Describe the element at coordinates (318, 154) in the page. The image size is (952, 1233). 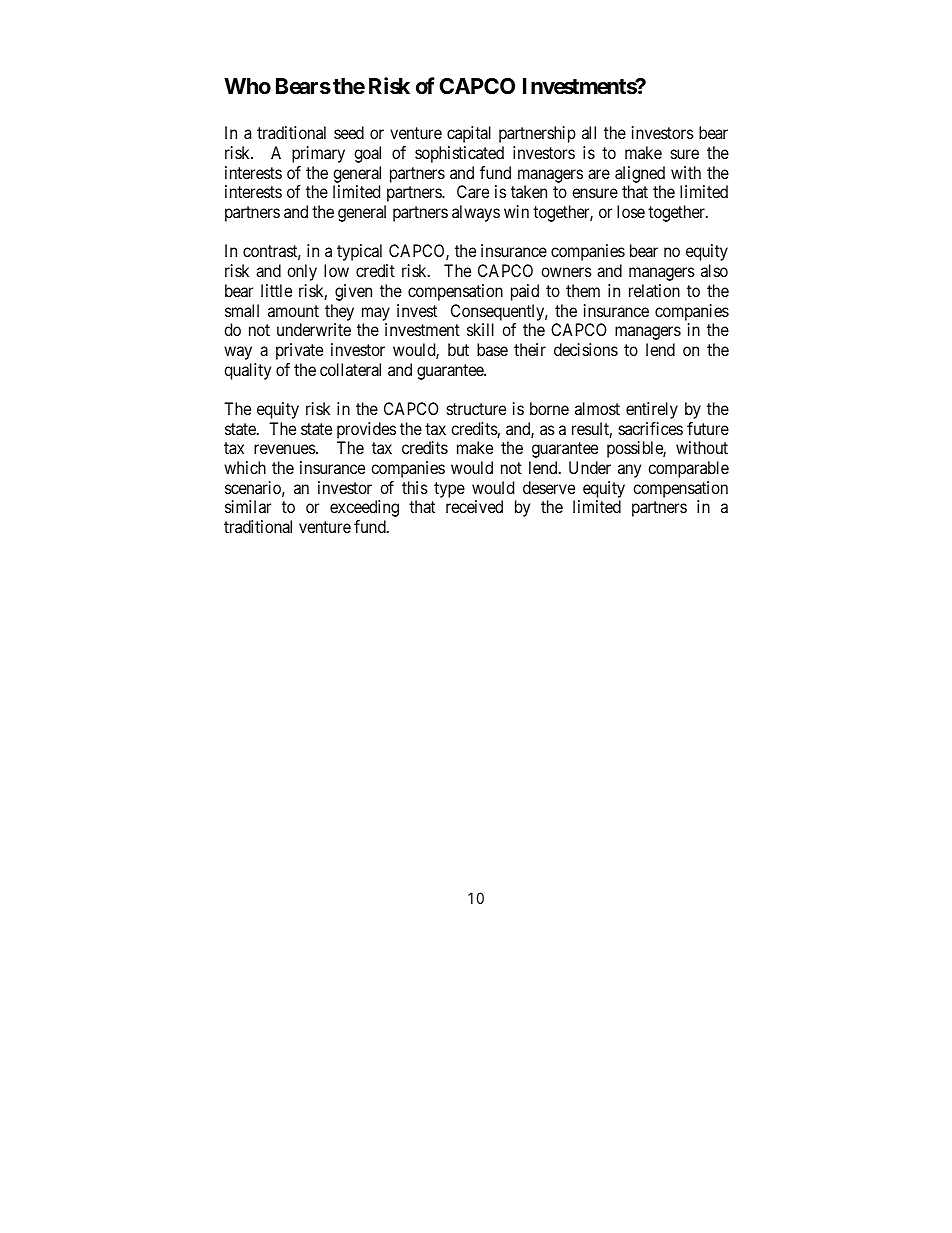
I see `primary` at that location.
